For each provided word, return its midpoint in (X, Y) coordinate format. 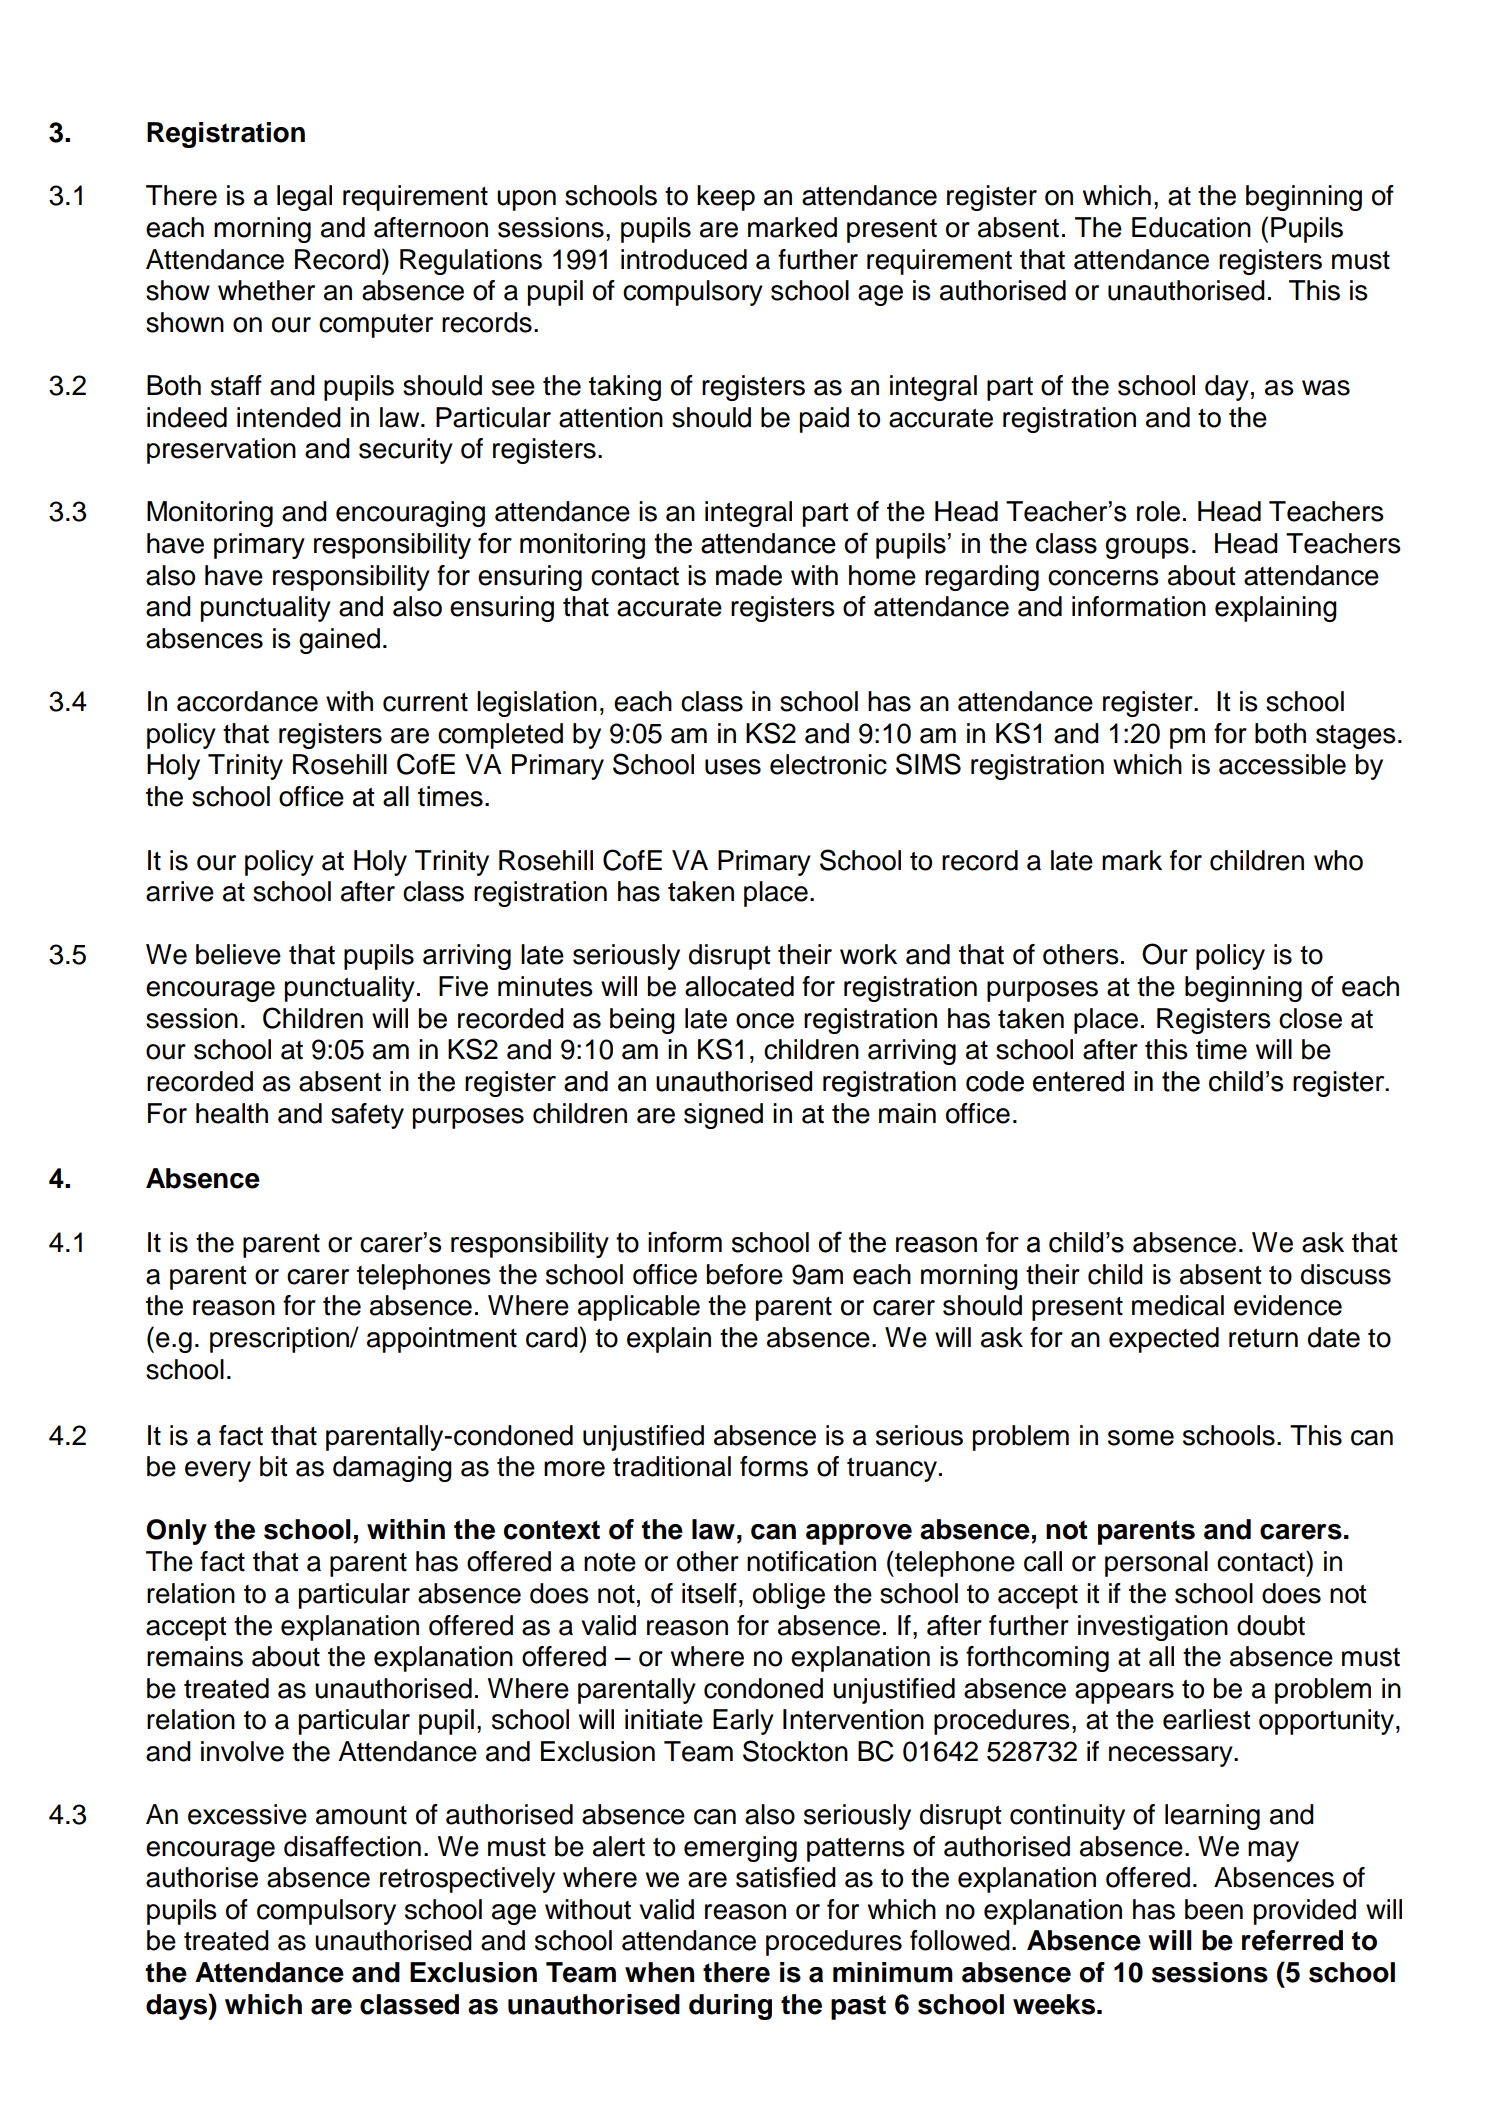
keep (726, 198)
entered (1078, 1081)
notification (811, 1561)
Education (1191, 227)
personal (1156, 1564)
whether (266, 290)
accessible (1282, 764)
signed (723, 1116)
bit (274, 1466)
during (730, 2007)
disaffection (352, 1846)
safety (367, 1116)
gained (339, 641)
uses (733, 767)
